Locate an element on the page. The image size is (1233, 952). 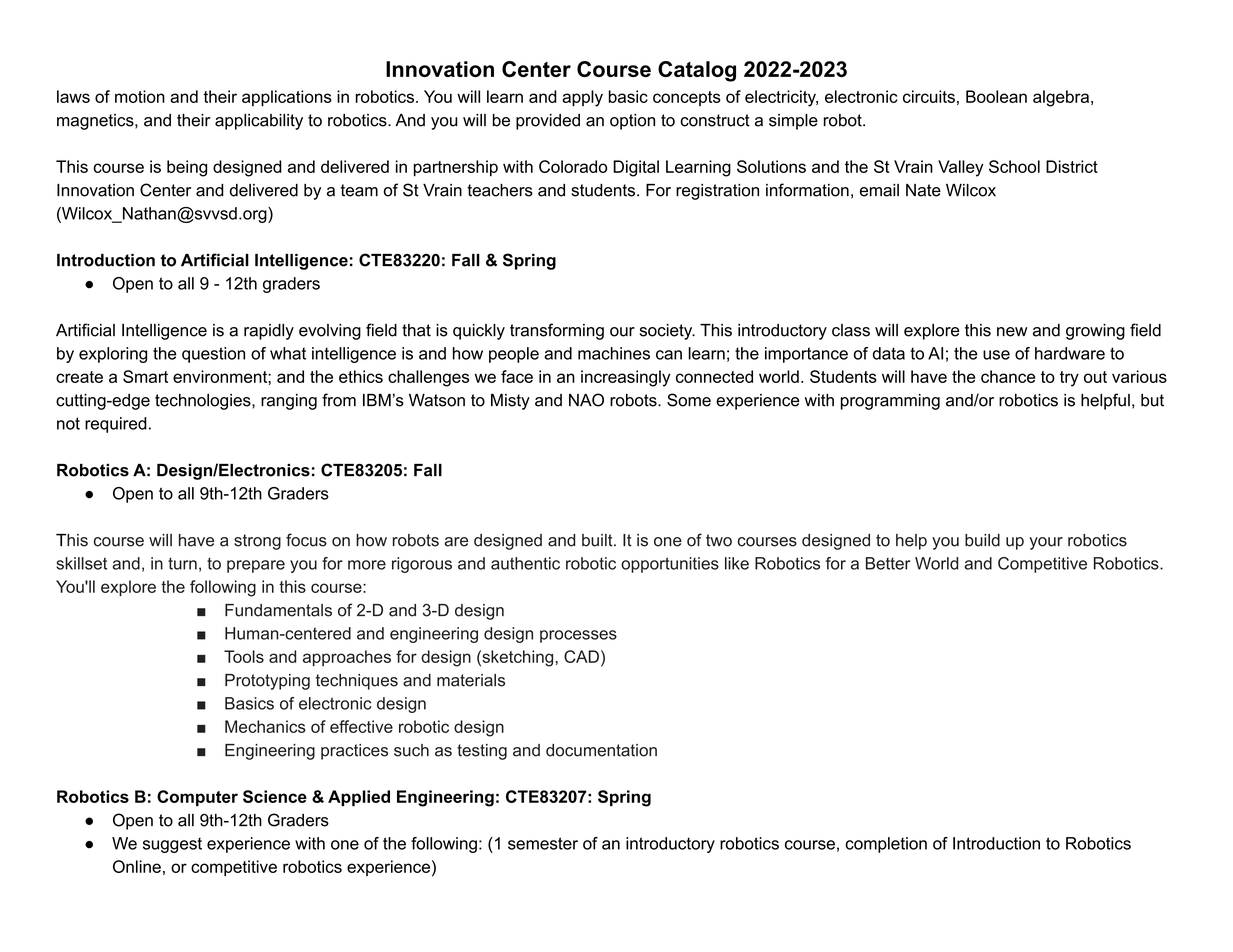
NAO is located at coordinates (586, 400).
